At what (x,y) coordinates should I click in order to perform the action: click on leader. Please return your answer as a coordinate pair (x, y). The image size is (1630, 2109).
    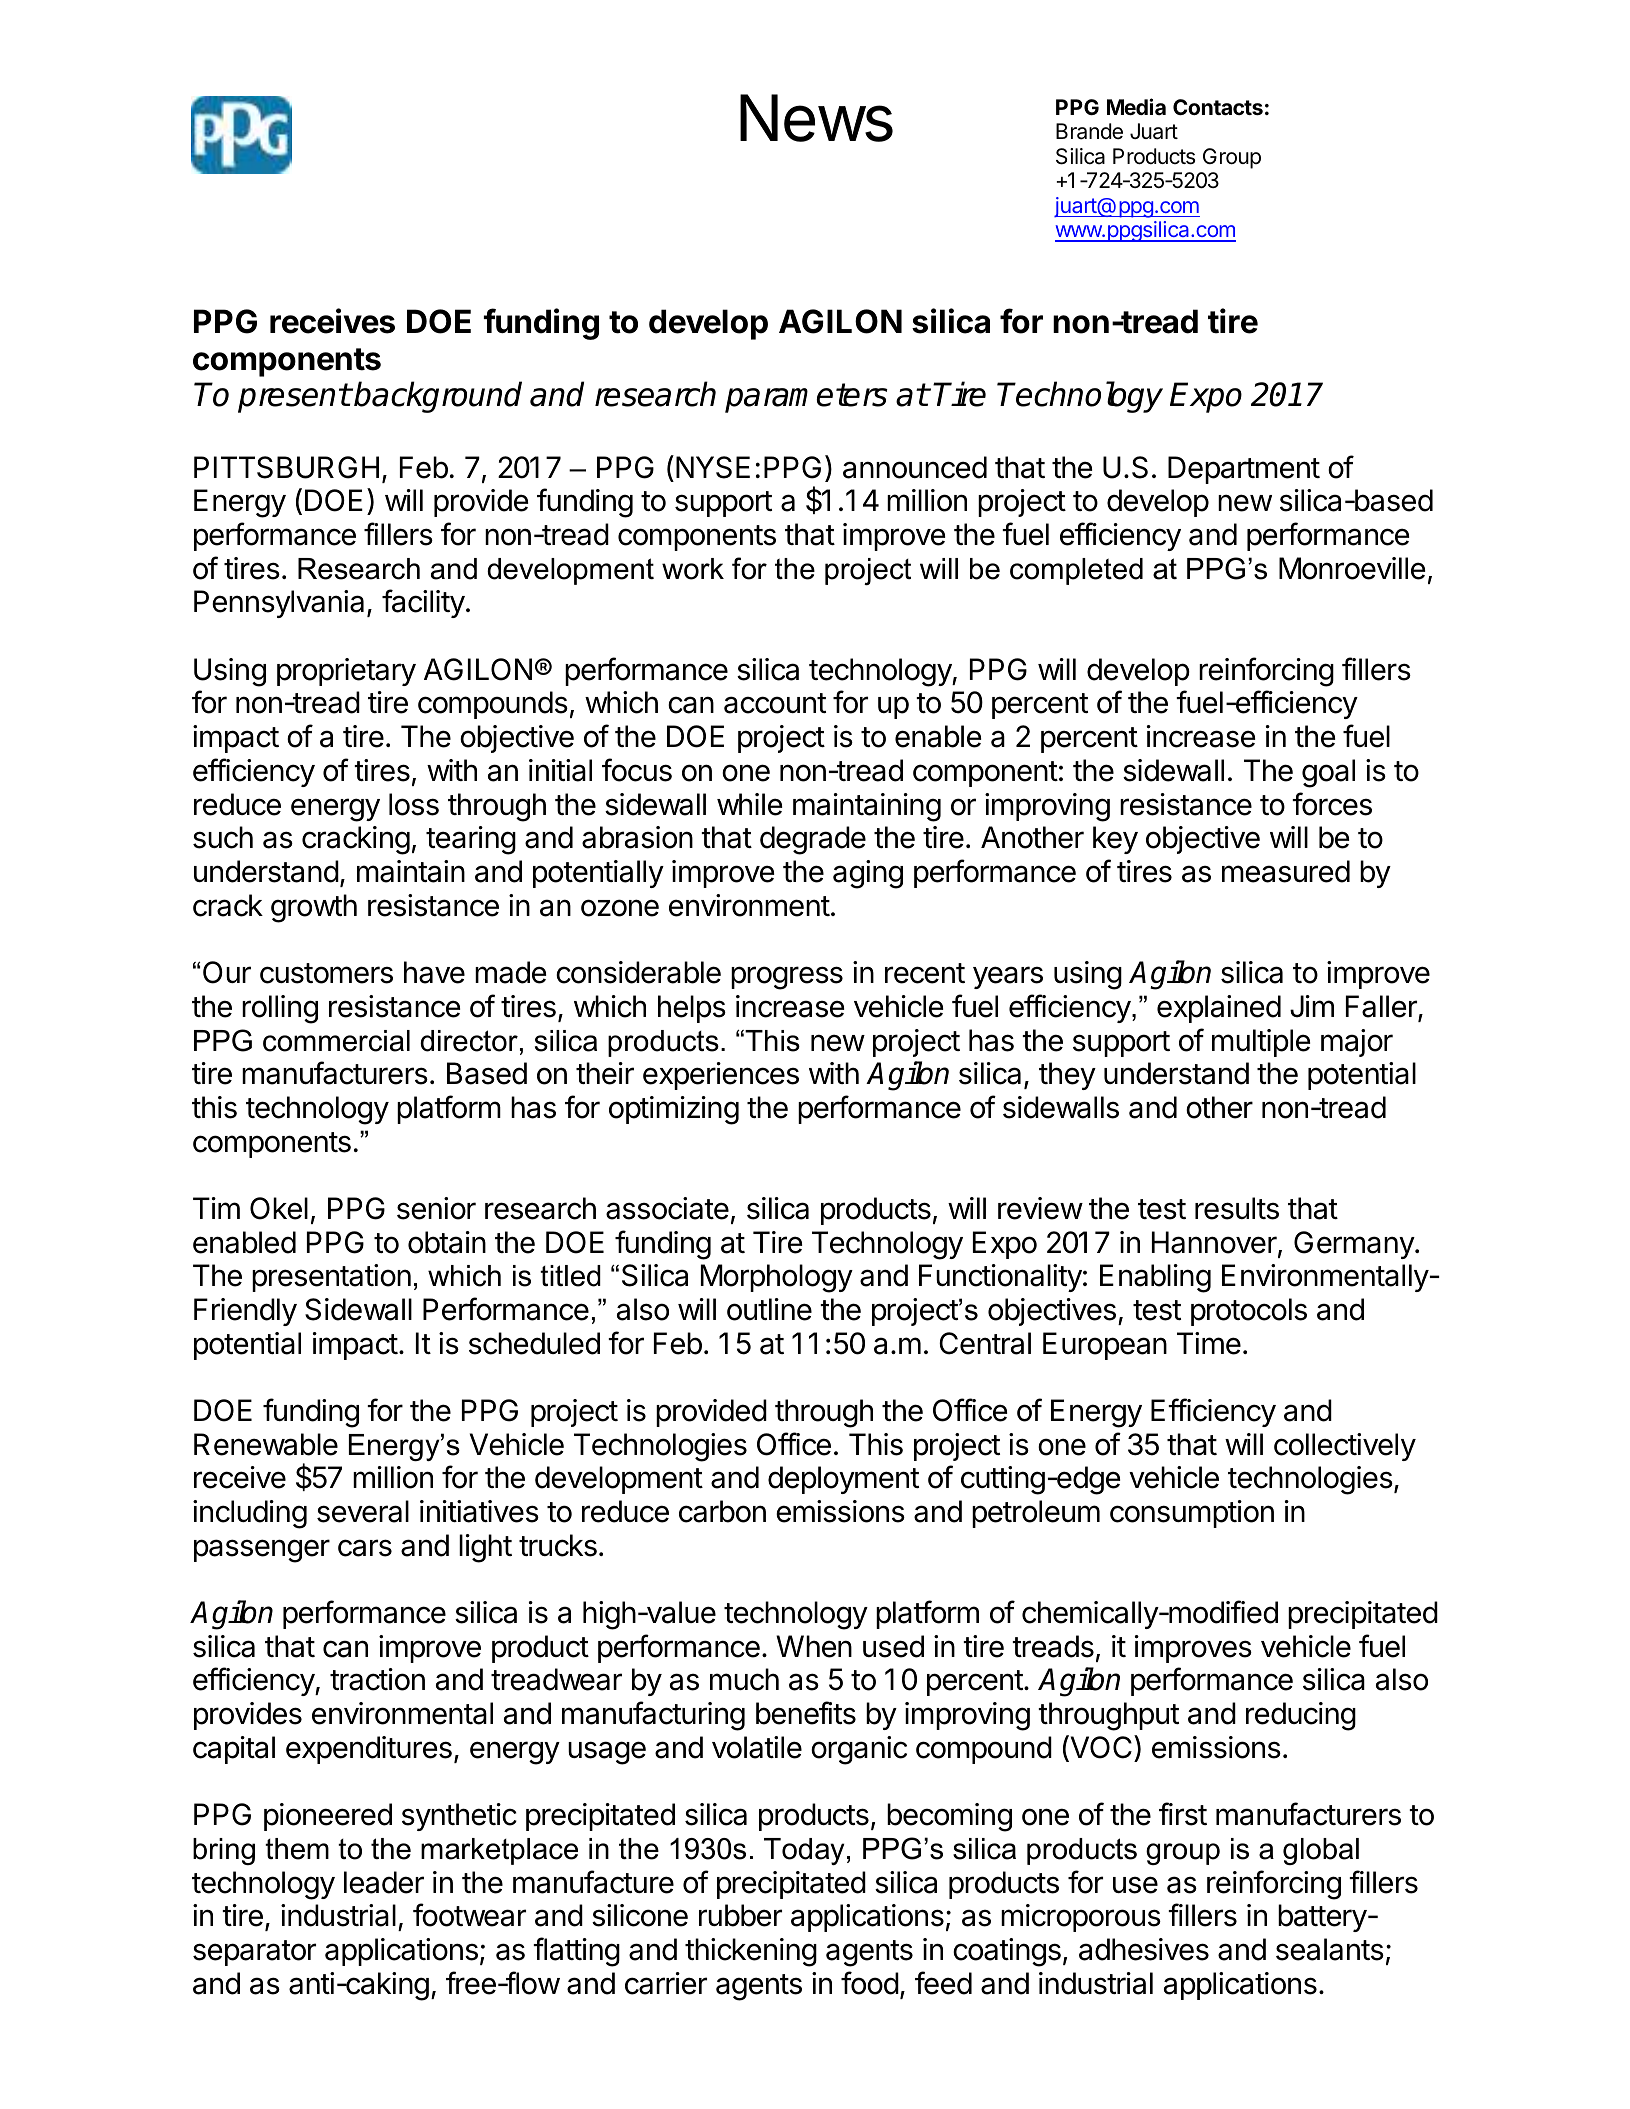
    Looking at the image, I should click on (384, 1882).
